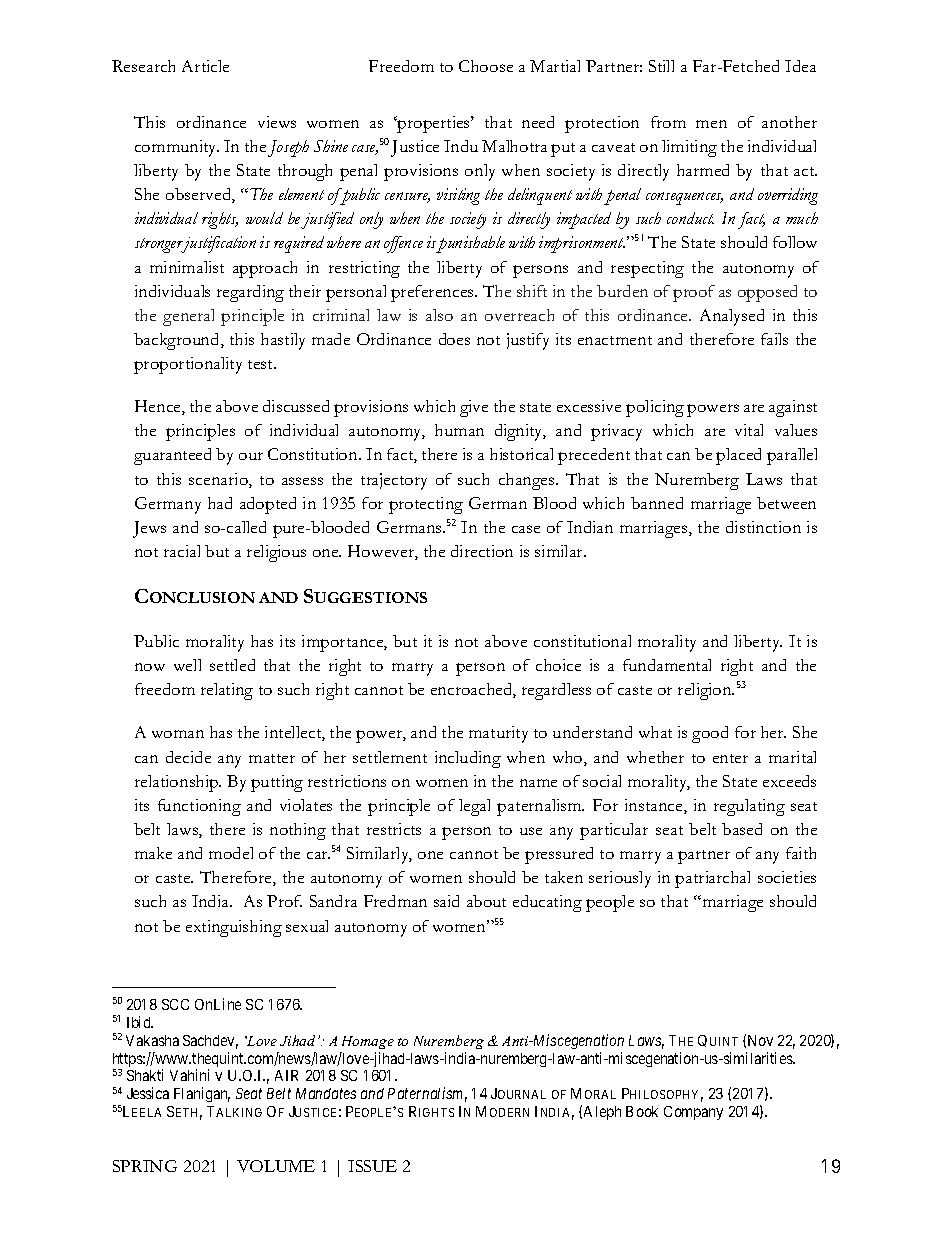 The image size is (952, 1233). Describe the element at coordinates (482, 551) in the page. I see `direction` at that location.
